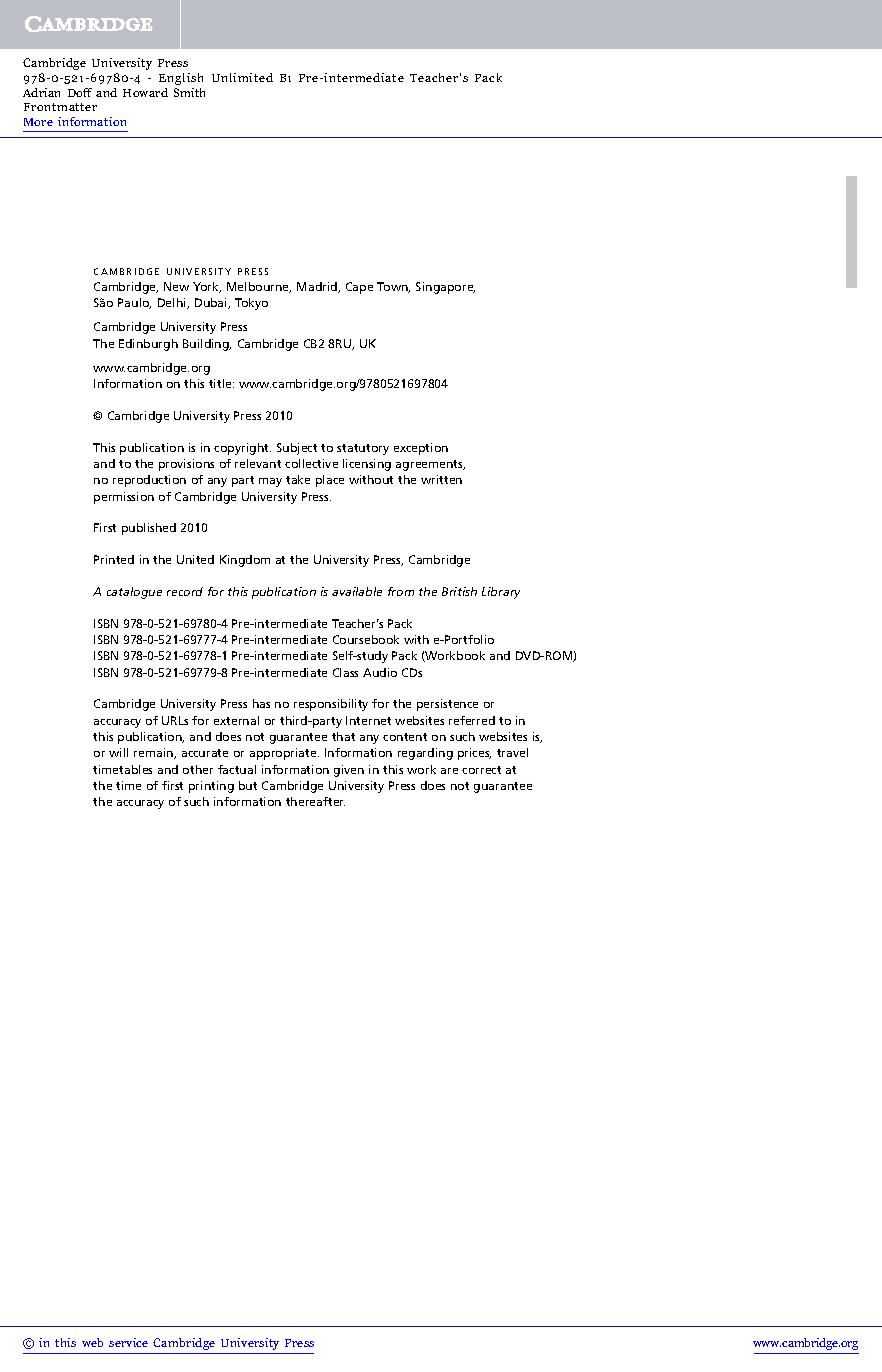 Image resolution: width=882 pixels, height=1372 pixels. What do you see at coordinates (248, 785) in the image?
I see `but` at bounding box center [248, 785].
